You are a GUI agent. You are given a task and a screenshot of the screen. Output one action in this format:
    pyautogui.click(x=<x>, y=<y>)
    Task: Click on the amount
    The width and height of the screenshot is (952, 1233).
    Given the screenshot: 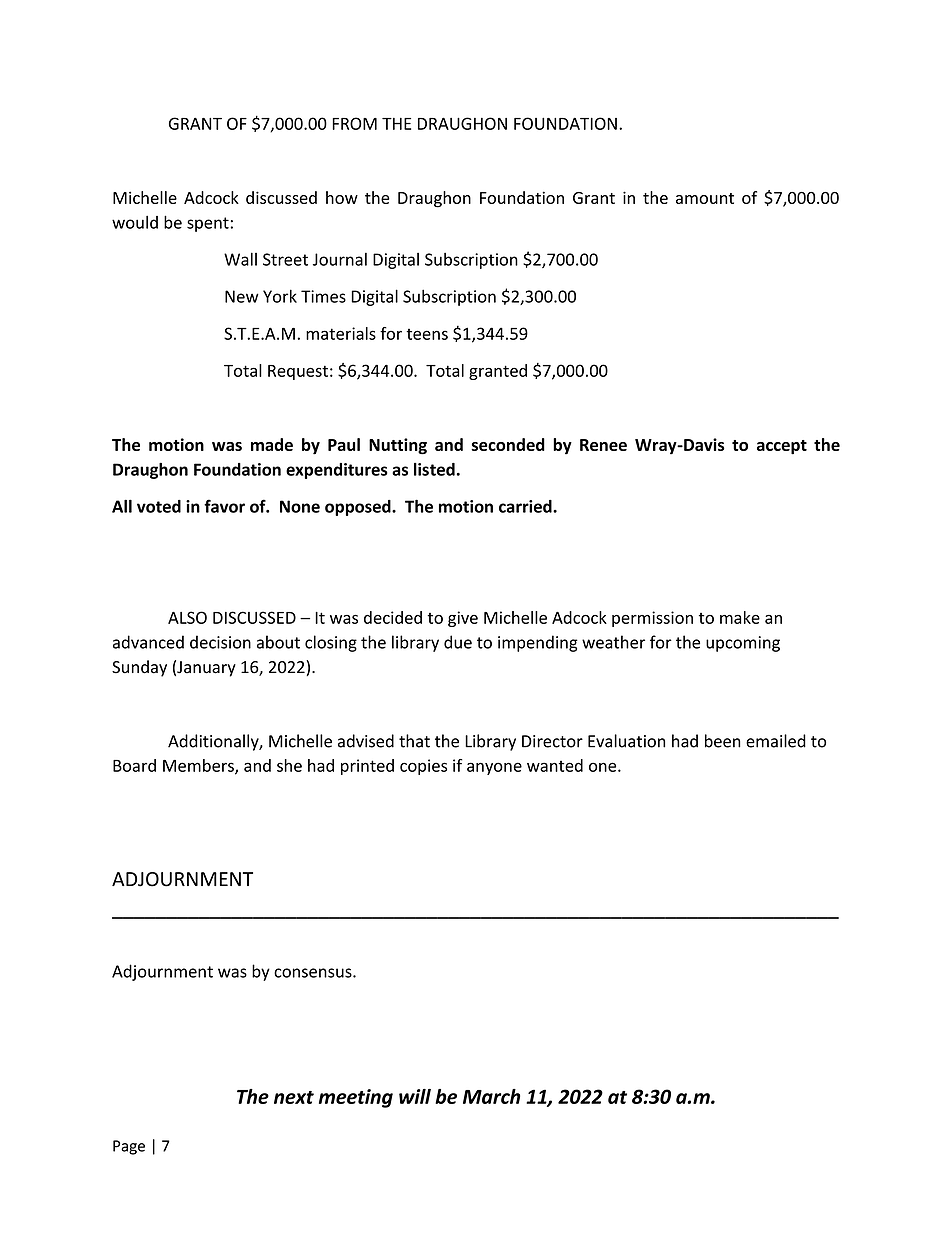 What is the action you would take?
    pyautogui.click(x=705, y=198)
